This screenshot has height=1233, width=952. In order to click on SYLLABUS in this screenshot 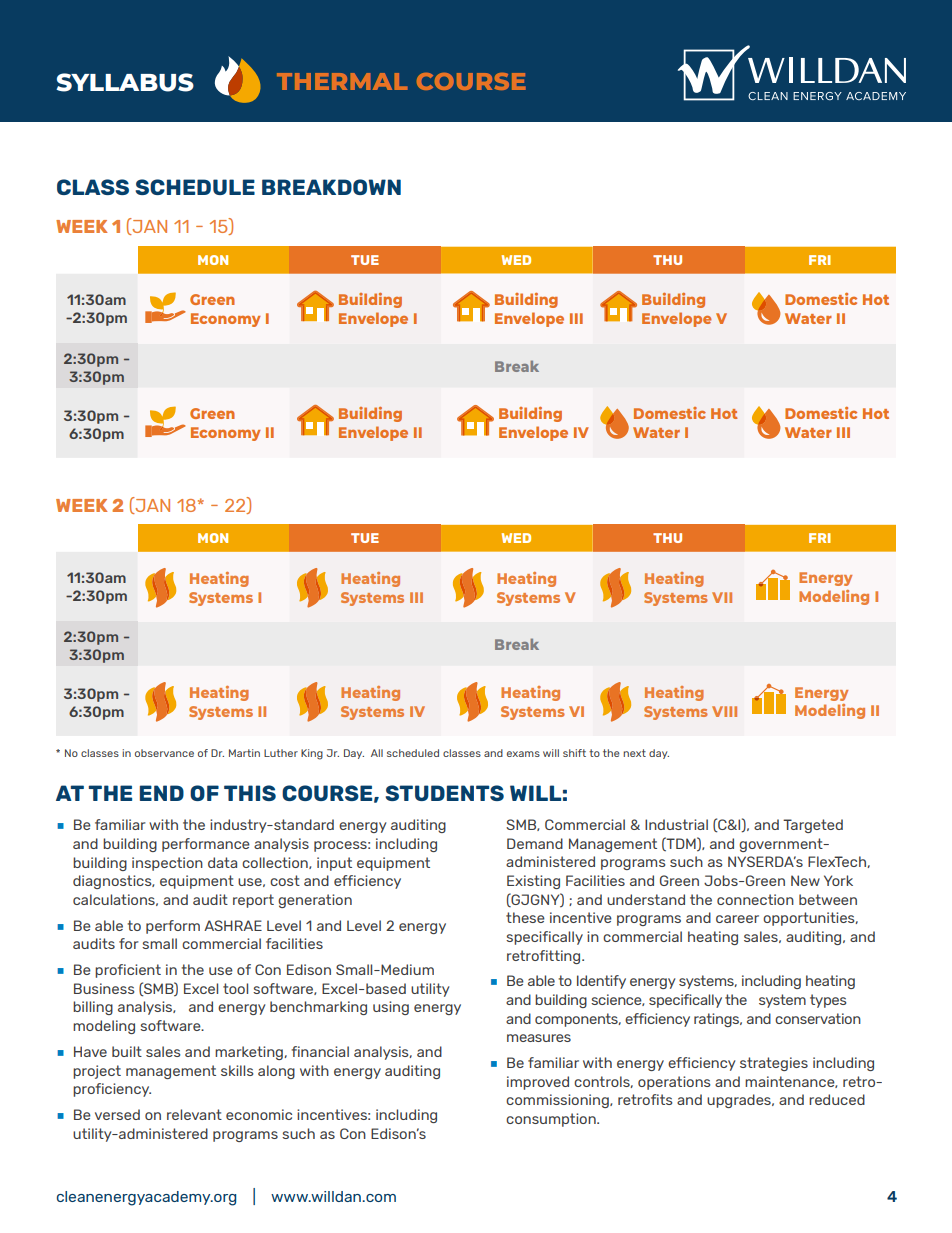, I will do `click(125, 82)`.
